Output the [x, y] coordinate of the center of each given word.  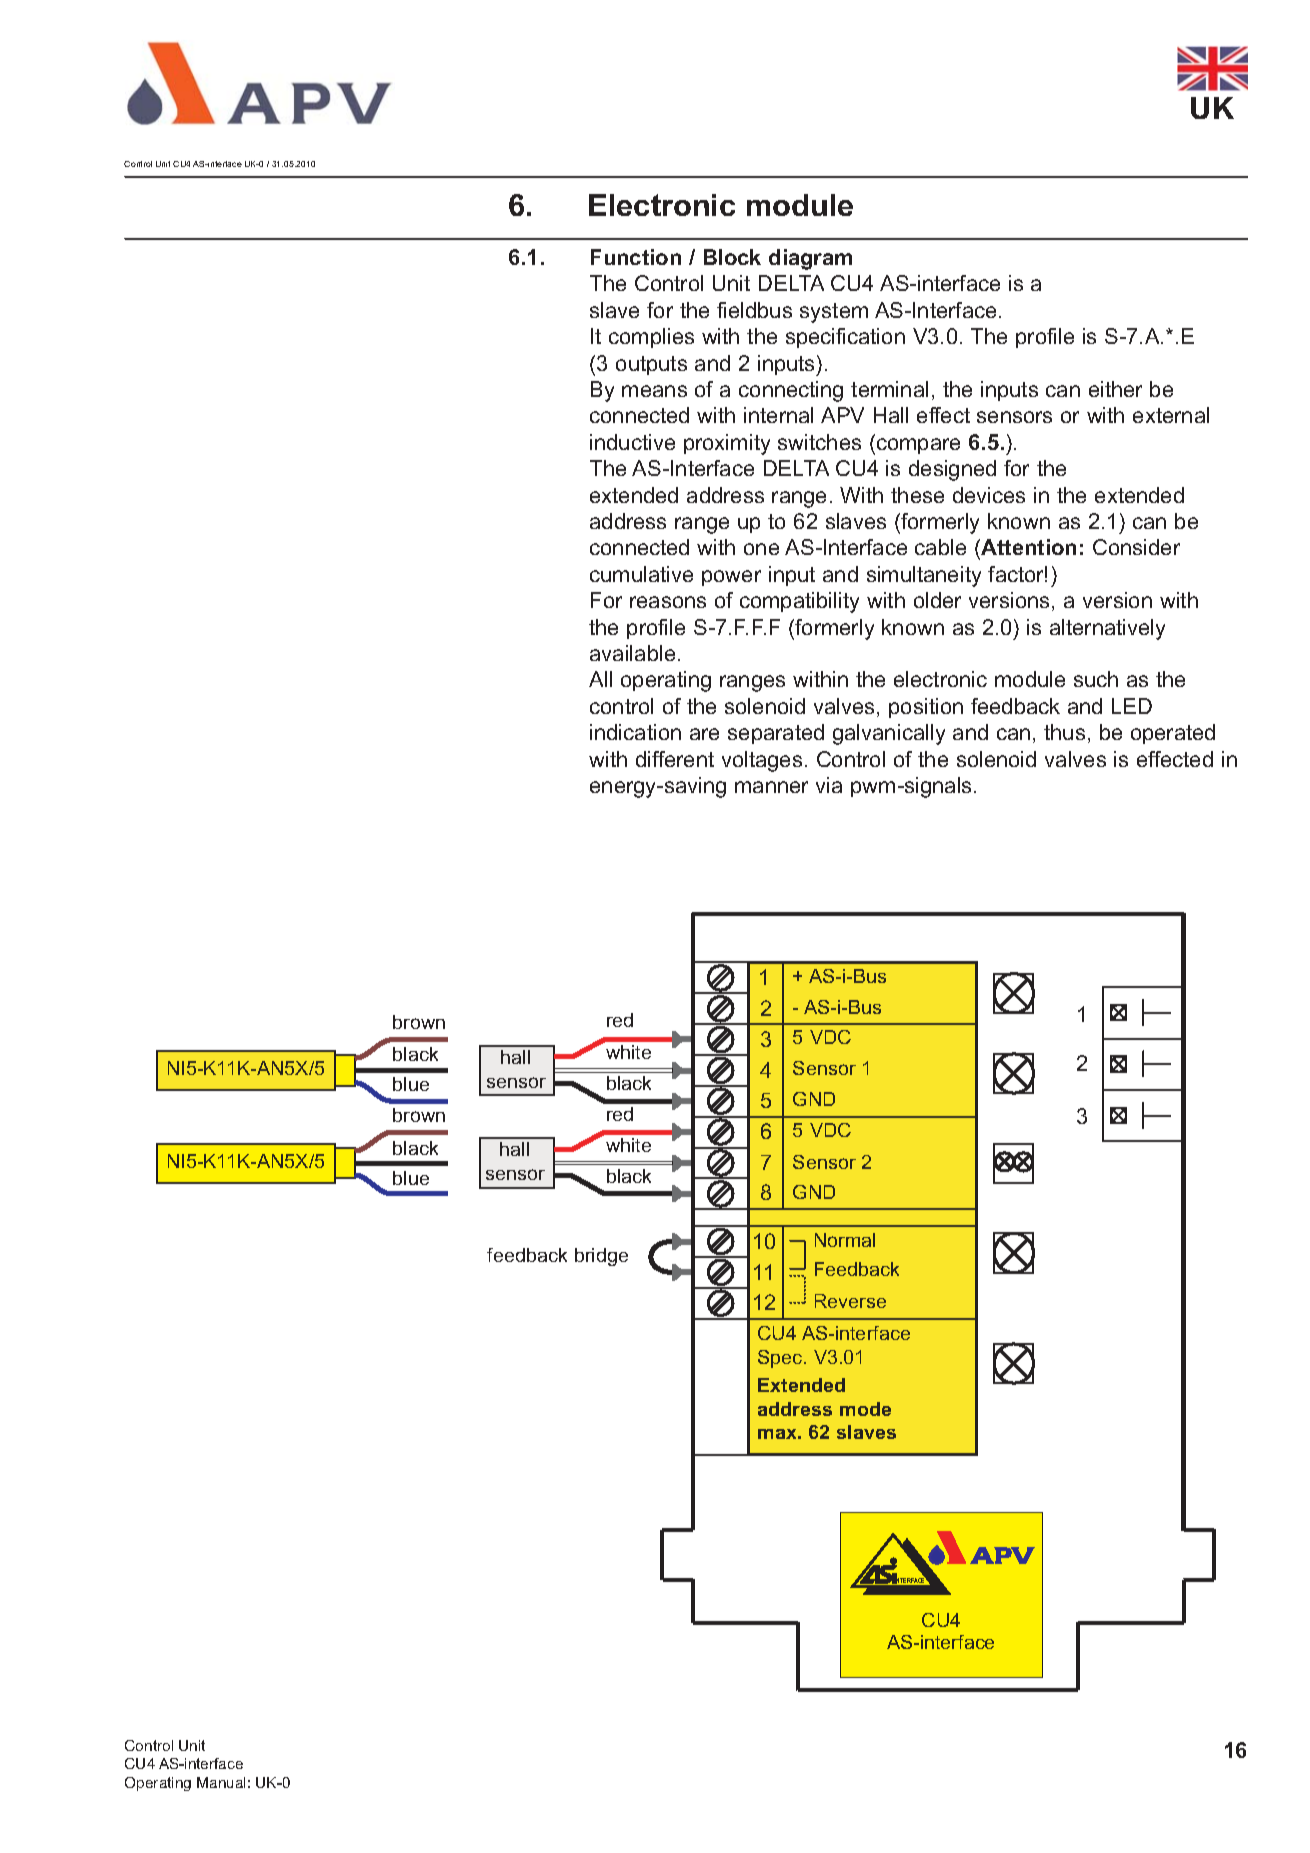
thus [1064, 732]
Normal [845, 1240]
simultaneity [924, 576]
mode [865, 1409]
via [829, 785]
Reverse [850, 1301]
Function [636, 257]
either [1115, 389]
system [834, 313]
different [675, 759]
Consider [1136, 547]
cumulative [641, 574]
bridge [601, 1257]
